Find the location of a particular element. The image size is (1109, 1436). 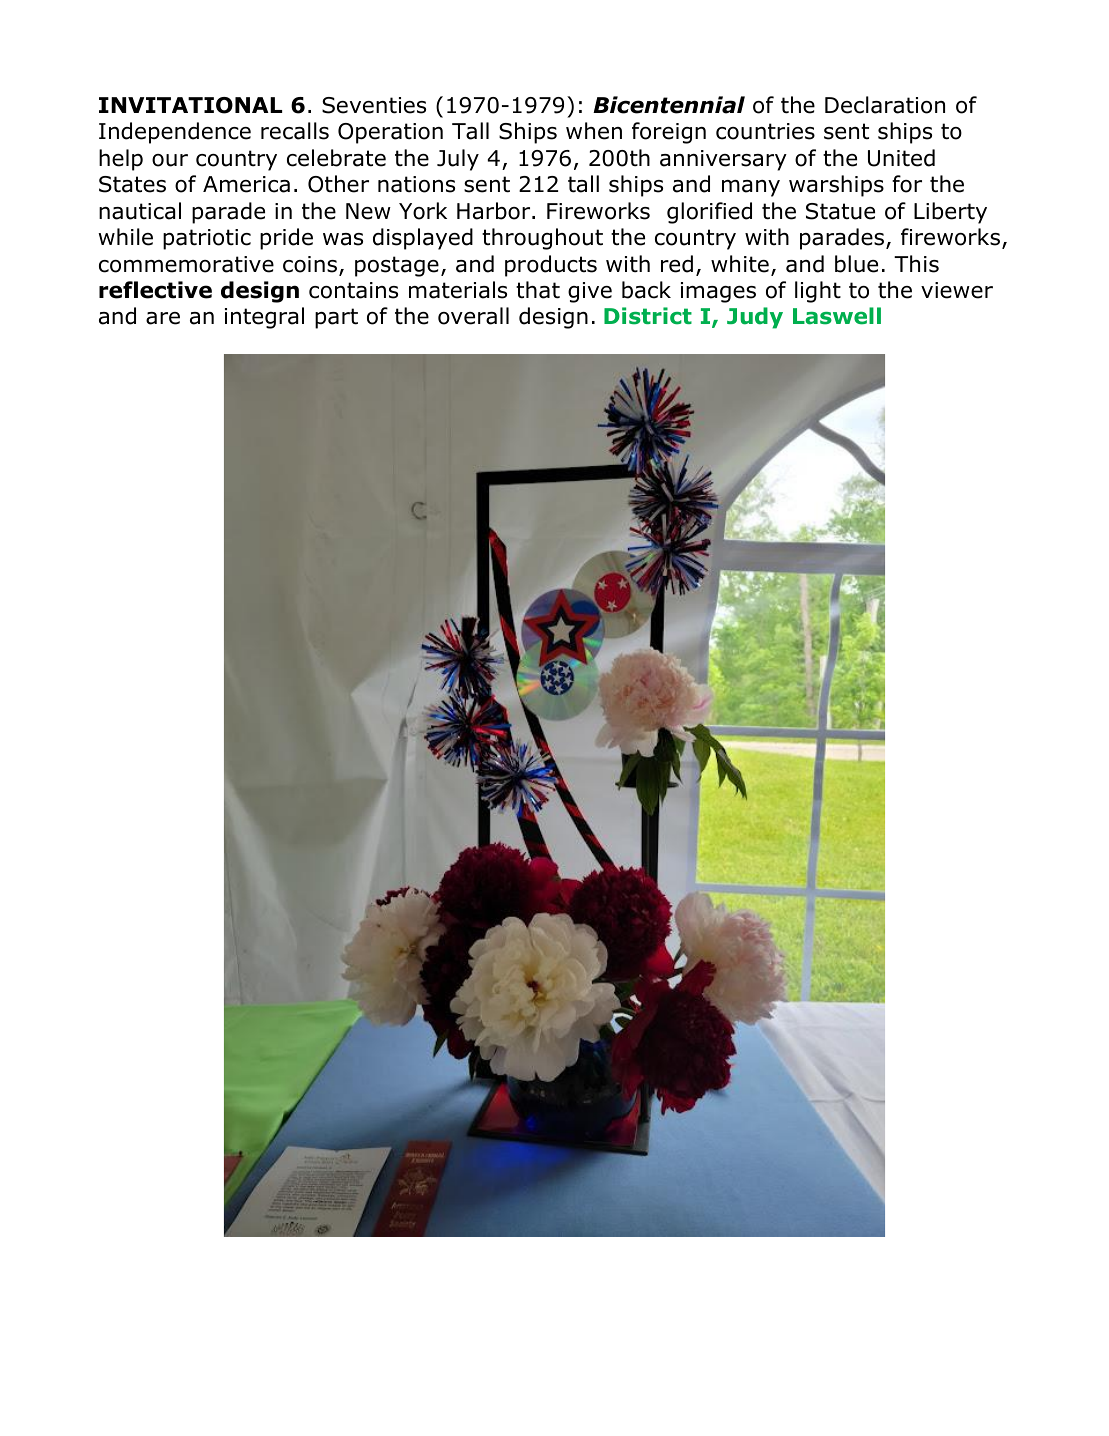

Bicentennial is located at coordinates (669, 105).
